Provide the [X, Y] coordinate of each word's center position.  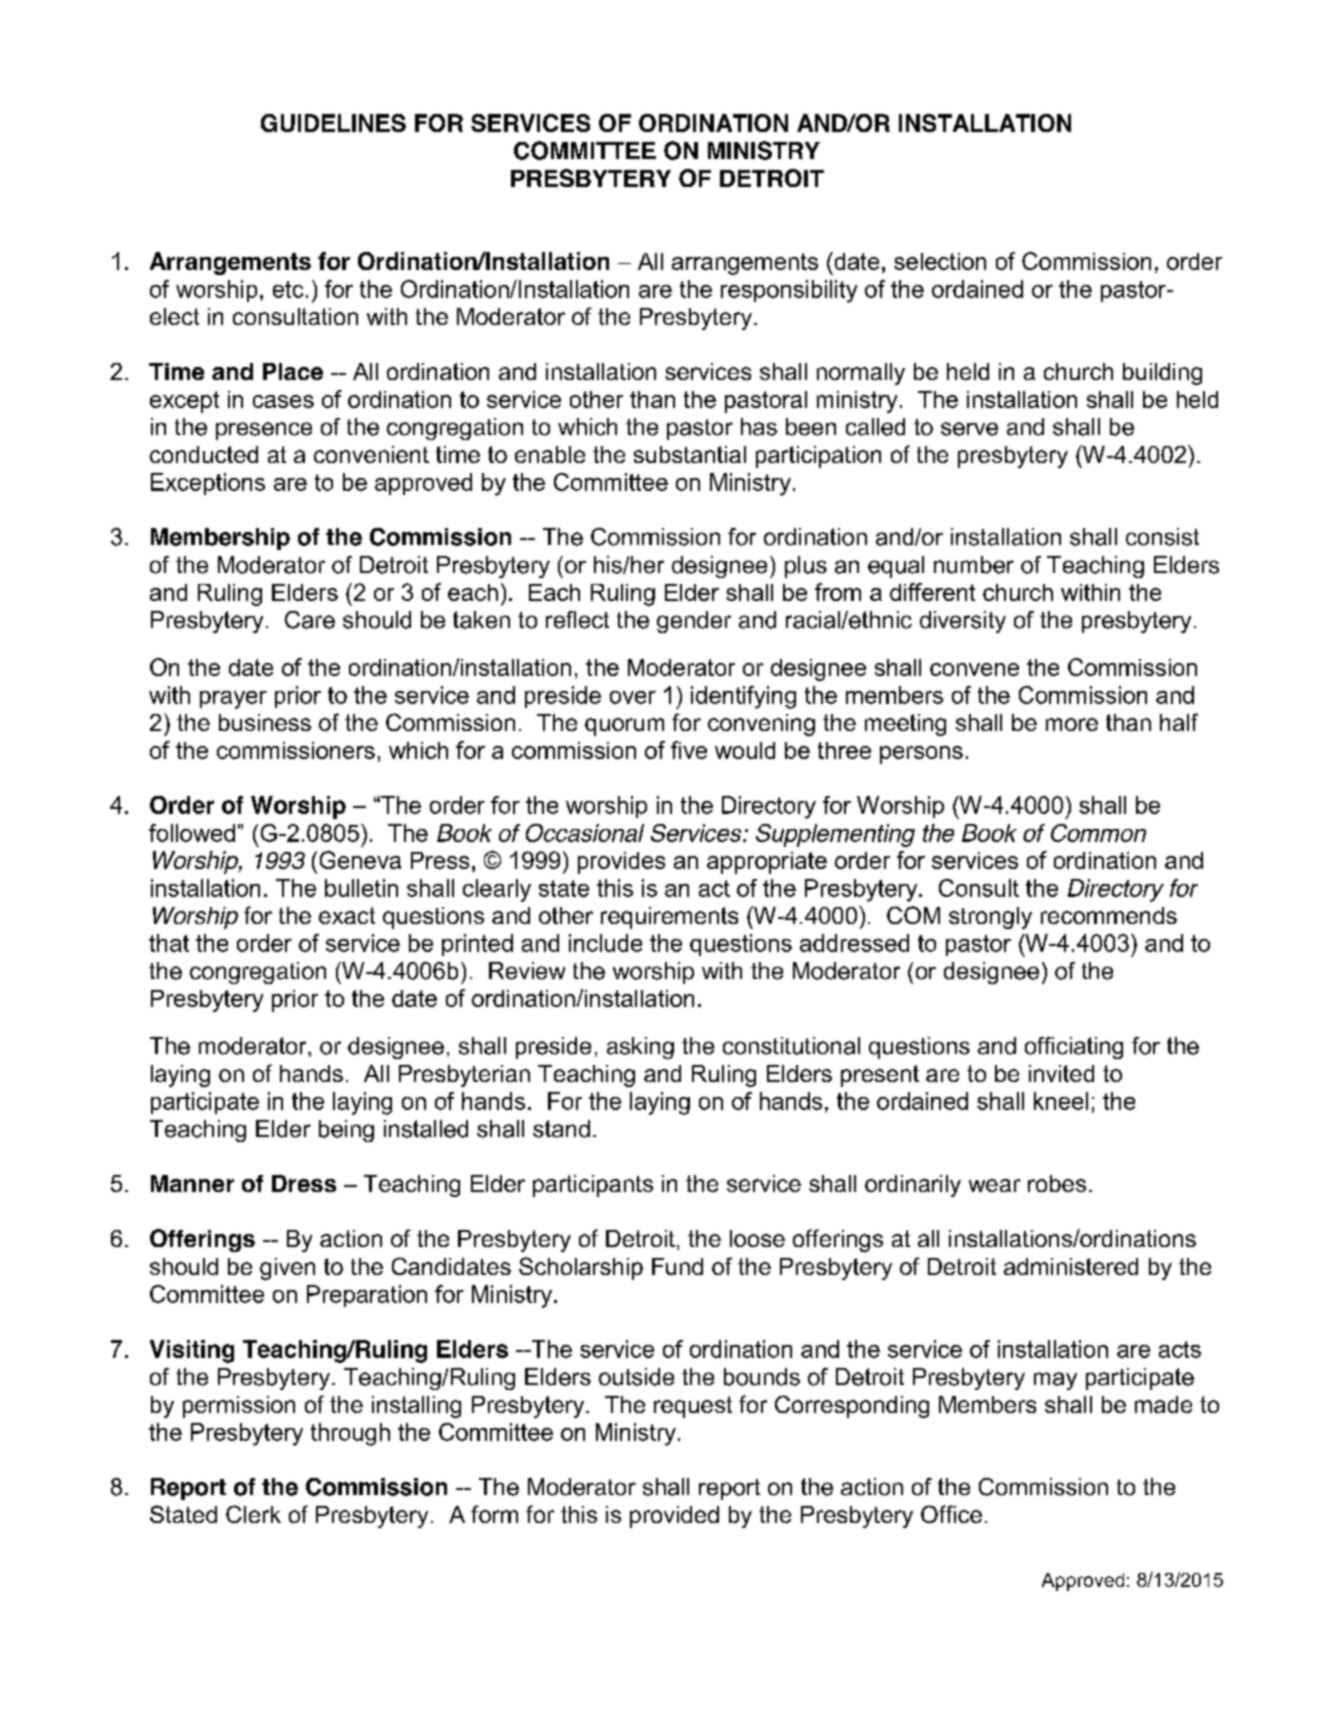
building [1162, 374]
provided [674, 1517]
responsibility [789, 291]
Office [951, 1514]
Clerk [253, 1514]
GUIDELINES [333, 123]
